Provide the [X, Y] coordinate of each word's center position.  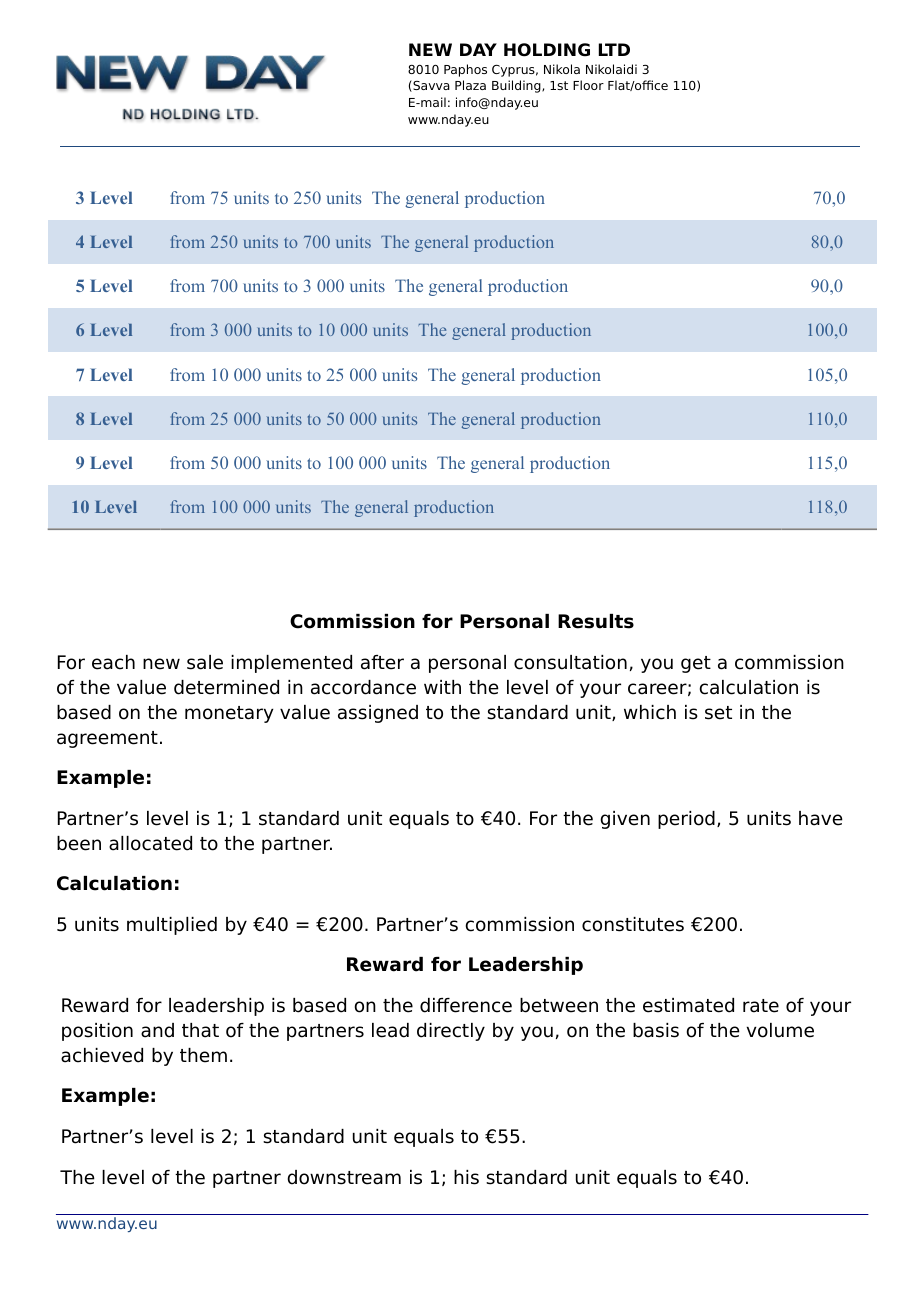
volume [780, 1030]
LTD [614, 49]
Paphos [465, 70]
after [382, 662]
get [696, 664]
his [466, 1177]
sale [205, 662]
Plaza [470, 85]
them [203, 1055]
